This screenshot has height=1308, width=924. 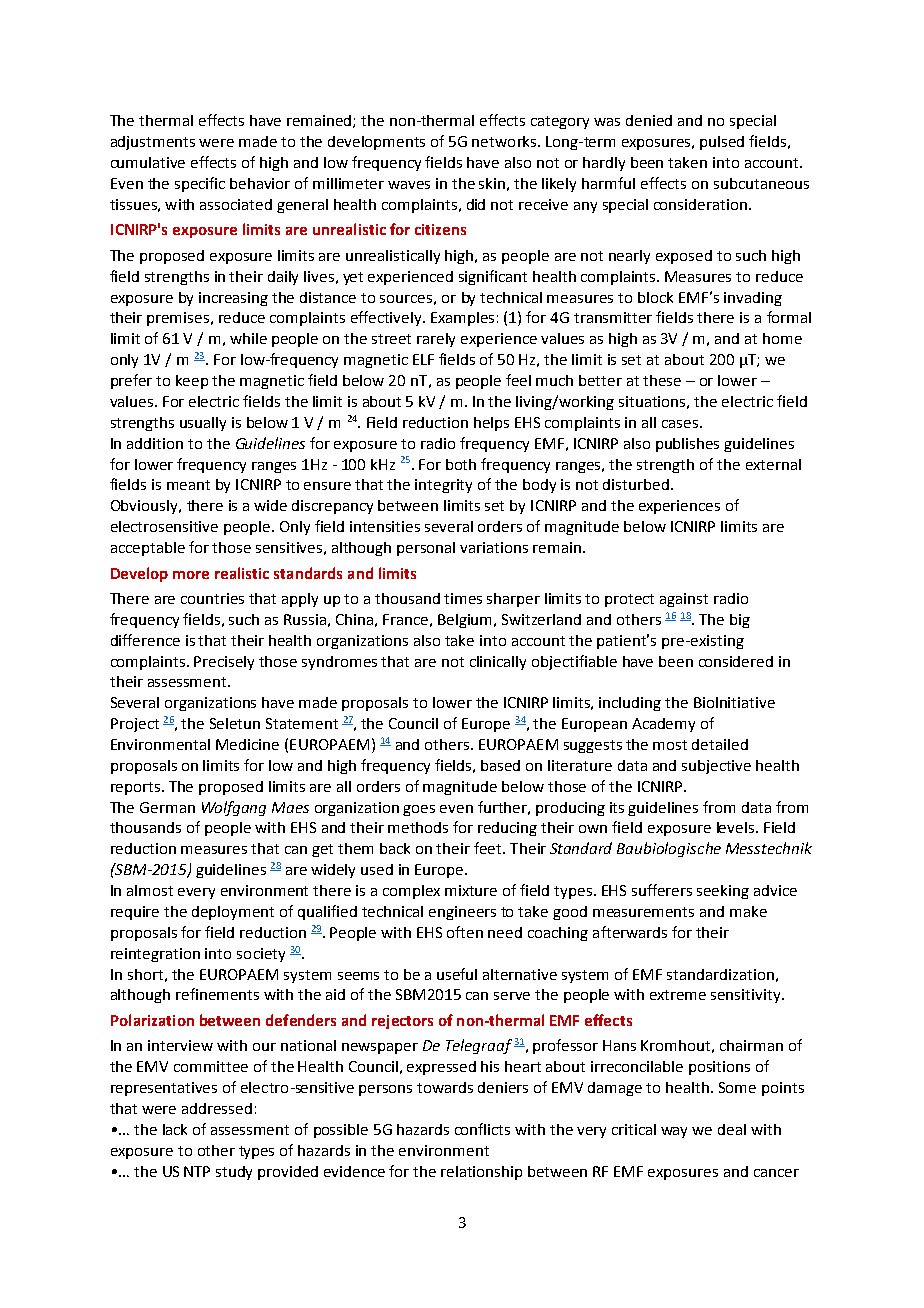 What do you see at coordinates (224, 663) in the screenshot?
I see `Precisely` at bounding box center [224, 663].
